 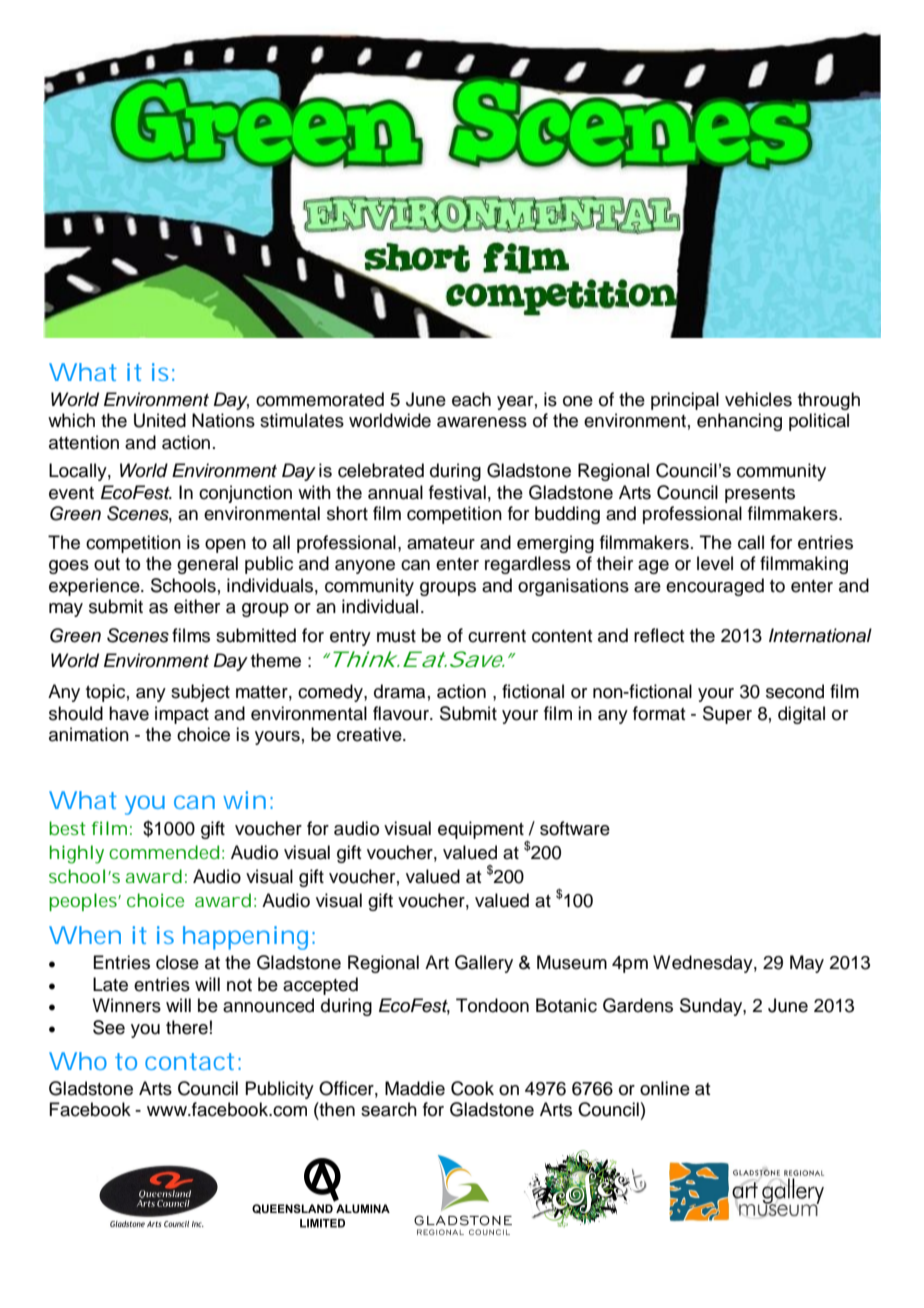 I want to click on Cook, so click(x=472, y=1088).
